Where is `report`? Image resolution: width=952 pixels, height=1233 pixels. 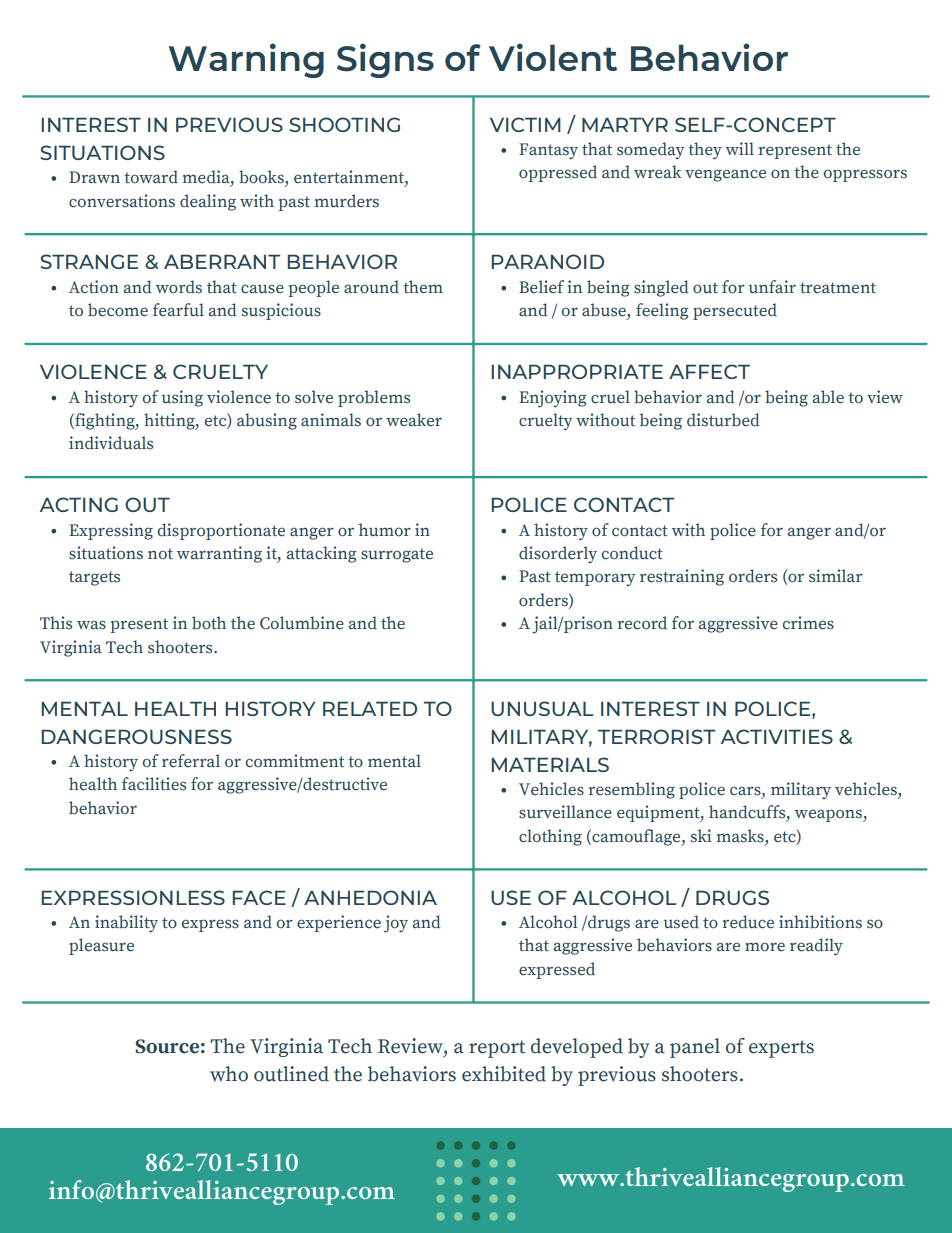
report is located at coordinates (497, 1049).
